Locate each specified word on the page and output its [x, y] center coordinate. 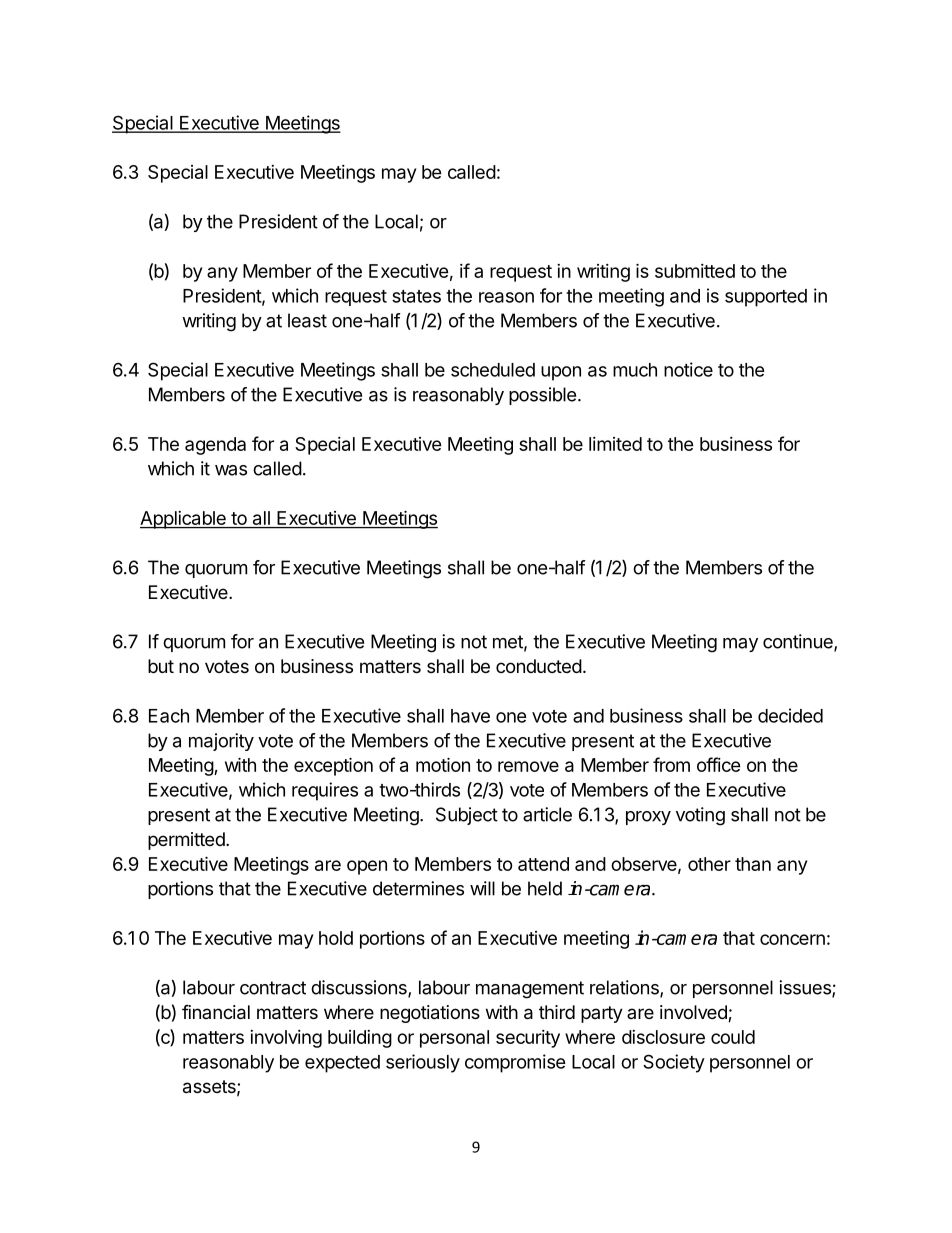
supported [766, 298]
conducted [539, 666]
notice [688, 369]
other [709, 864]
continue [799, 642]
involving [286, 1039]
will [482, 888]
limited [615, 444]
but [161, 666]
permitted [186, 841]
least [307, 320]
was [231, 470]
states [416, 296]
